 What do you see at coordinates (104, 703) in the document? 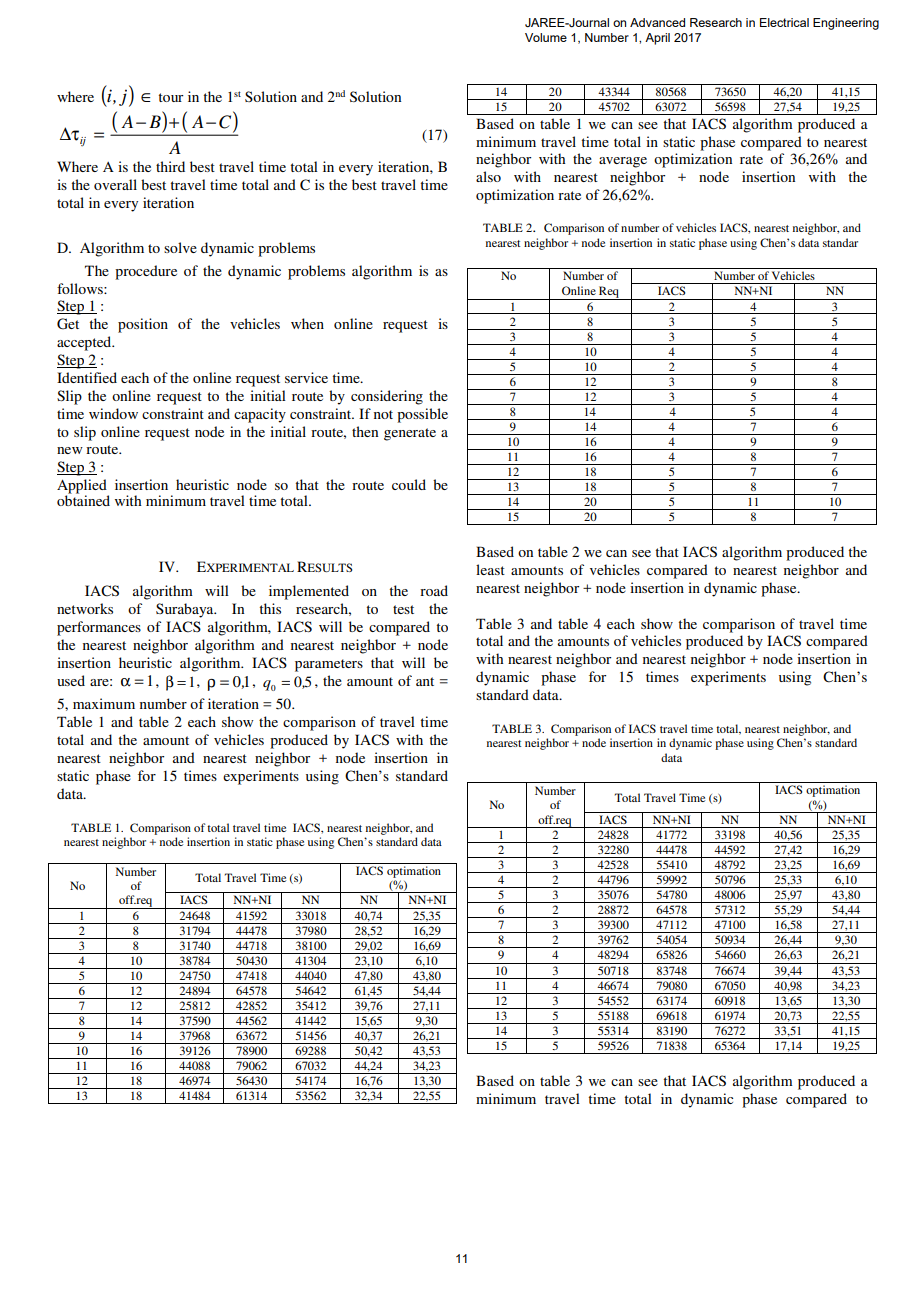
I see `maximum` at bounding box center [104, 703].
